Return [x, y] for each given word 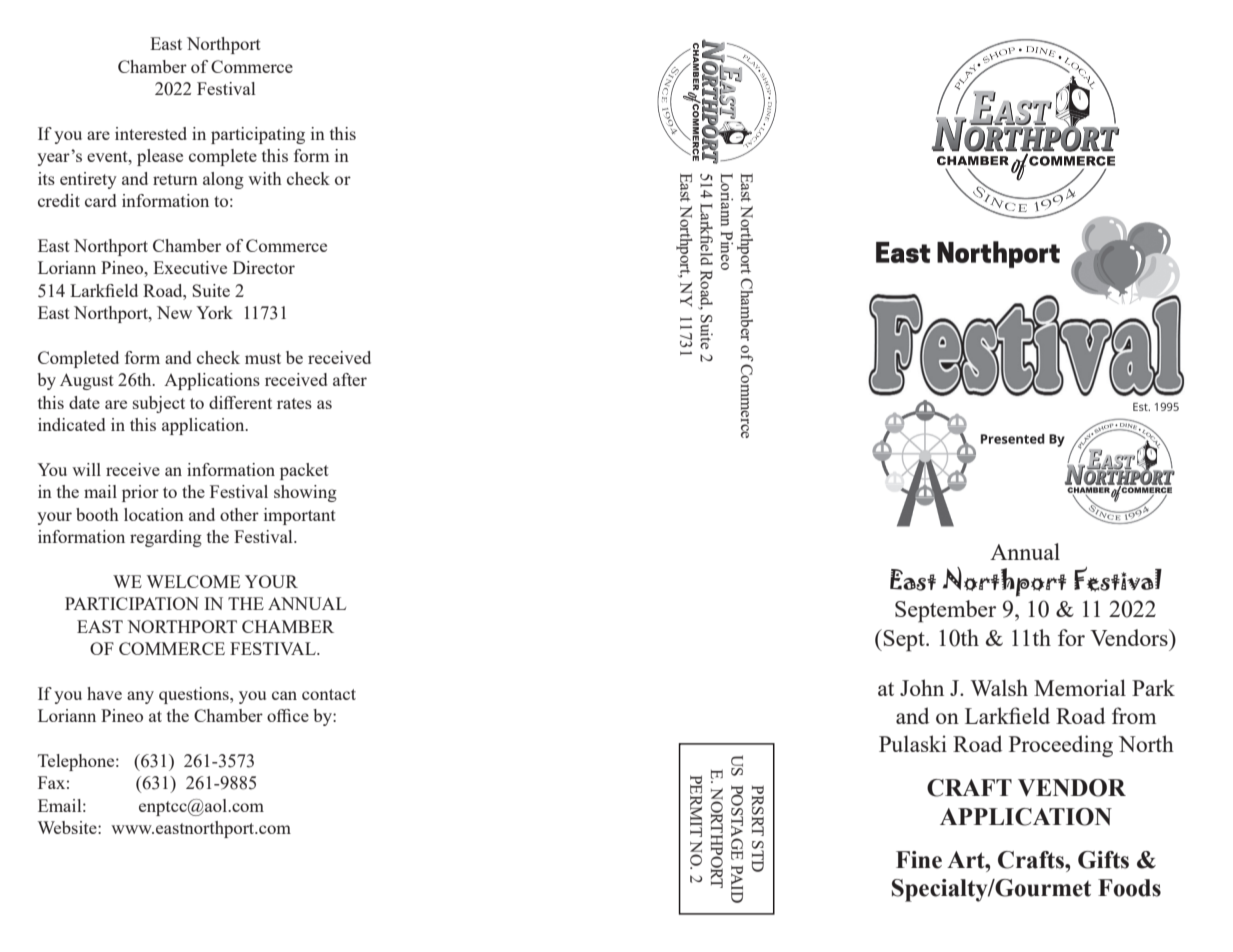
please [160, 157]
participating [258, 135]
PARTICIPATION [132, 603]
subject [159, 404]
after [350, 379]
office [288, 715]
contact [329, 694]
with [265, 178]
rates [294, 403]
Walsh [999, 687]
